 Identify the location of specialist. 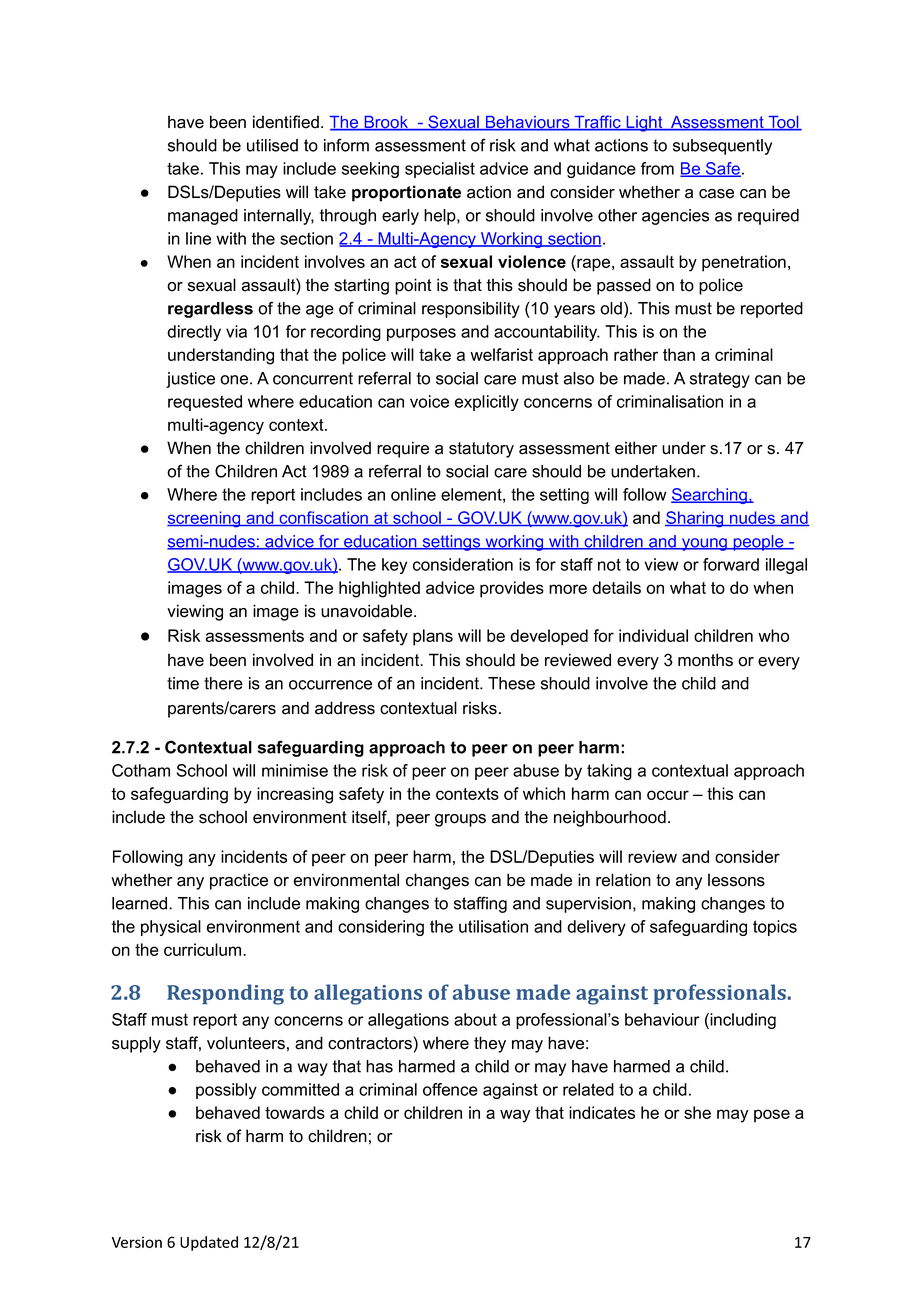
(440, 170).
